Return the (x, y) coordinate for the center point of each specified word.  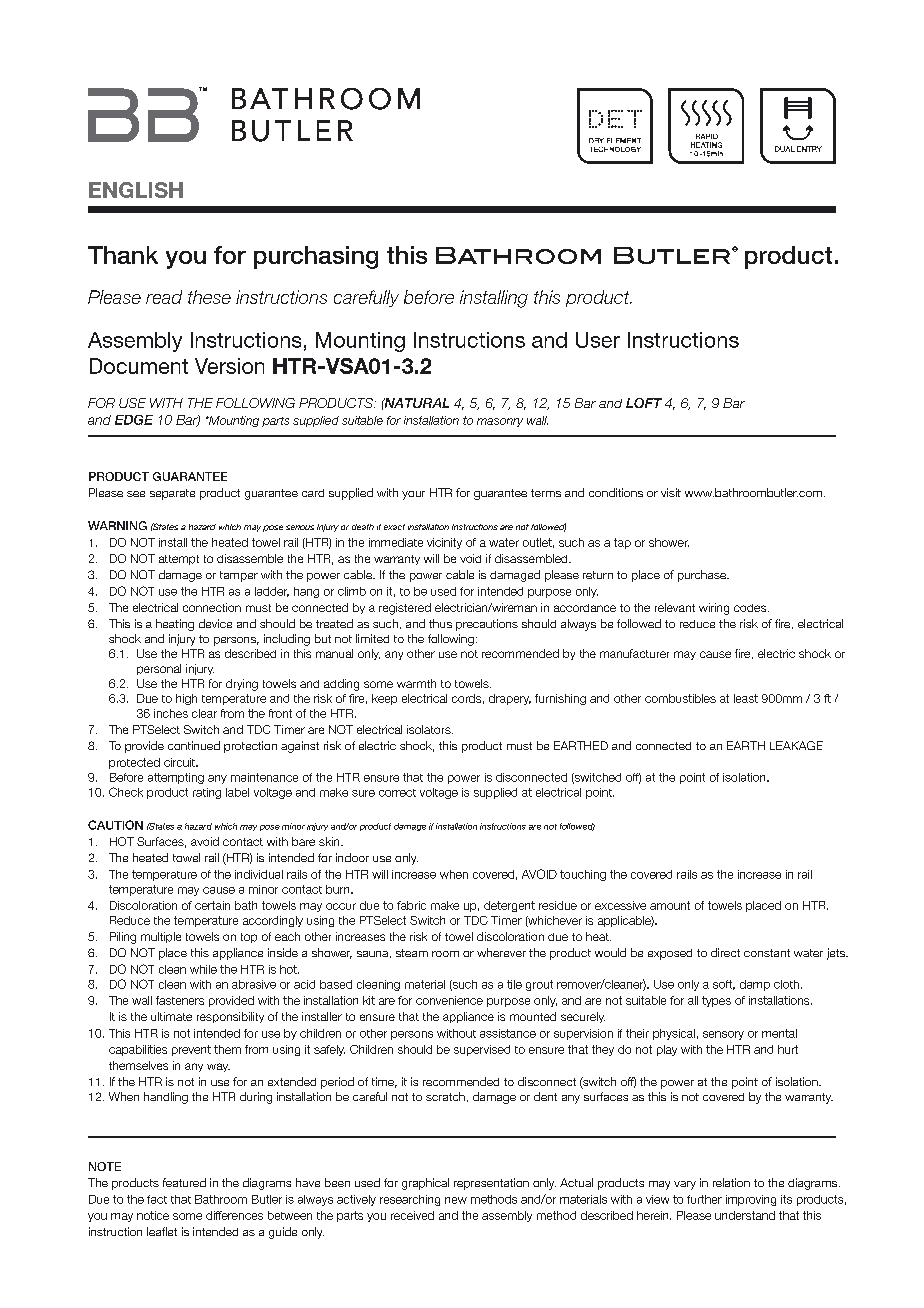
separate (172, 494)
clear (204, 713)
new (456, 1200)
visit (671, 492)
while (203, 969)
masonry (500, 422)
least (746, 698)
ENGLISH (136, 190)
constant (767, 953)
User (598, 340)
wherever (501, 952)
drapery (510, 699)
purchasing (316, 257)
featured (184, 1182)
